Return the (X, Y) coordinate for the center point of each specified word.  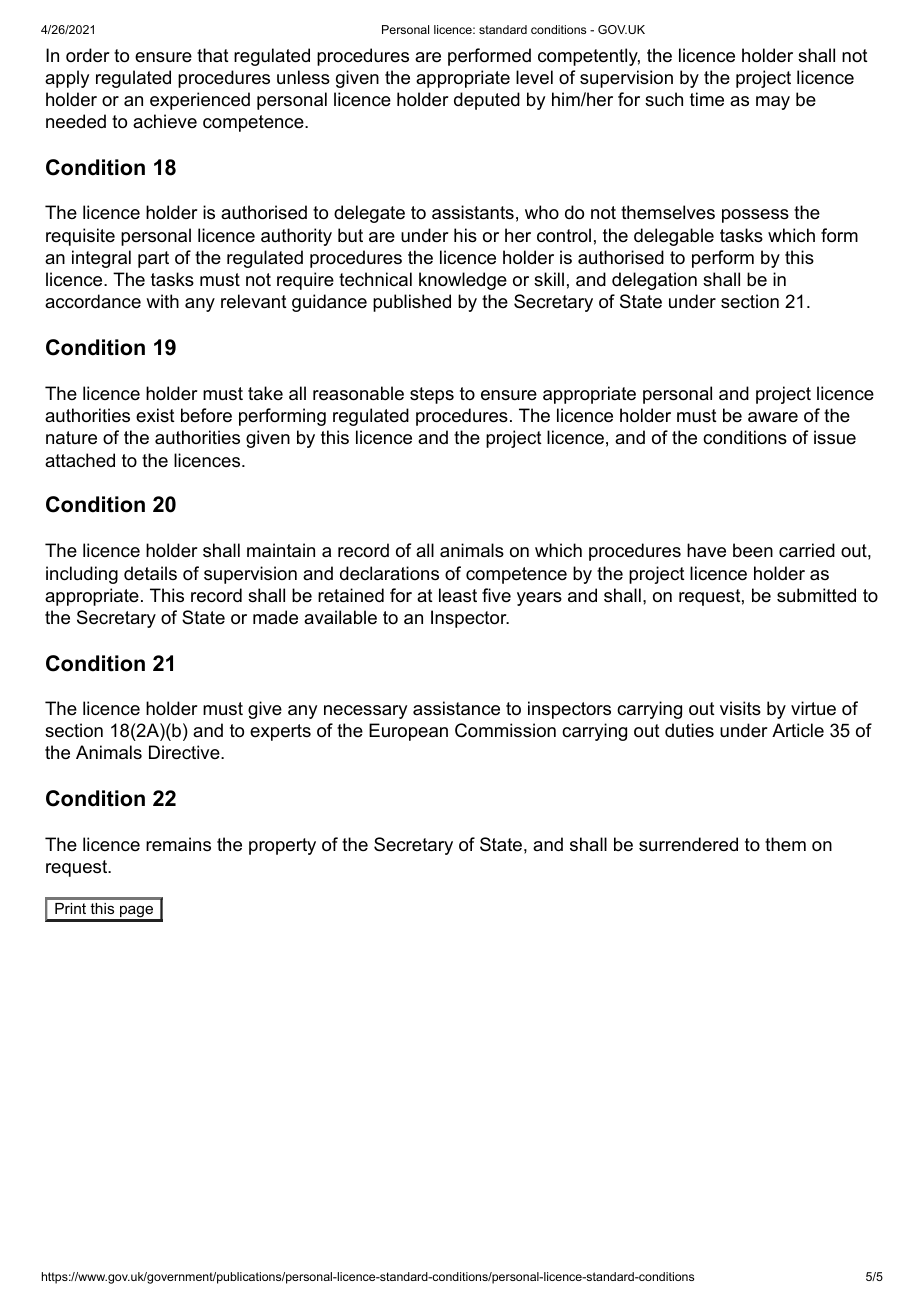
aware (773, 417)
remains (178, 844)
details (150, 573)
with (162, 301)
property (282, 846)
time (707, 99)
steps (432, 395)
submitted (816, 595)
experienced (200, 101)
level (534, 77)
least (458, 595)
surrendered (688, 844)
